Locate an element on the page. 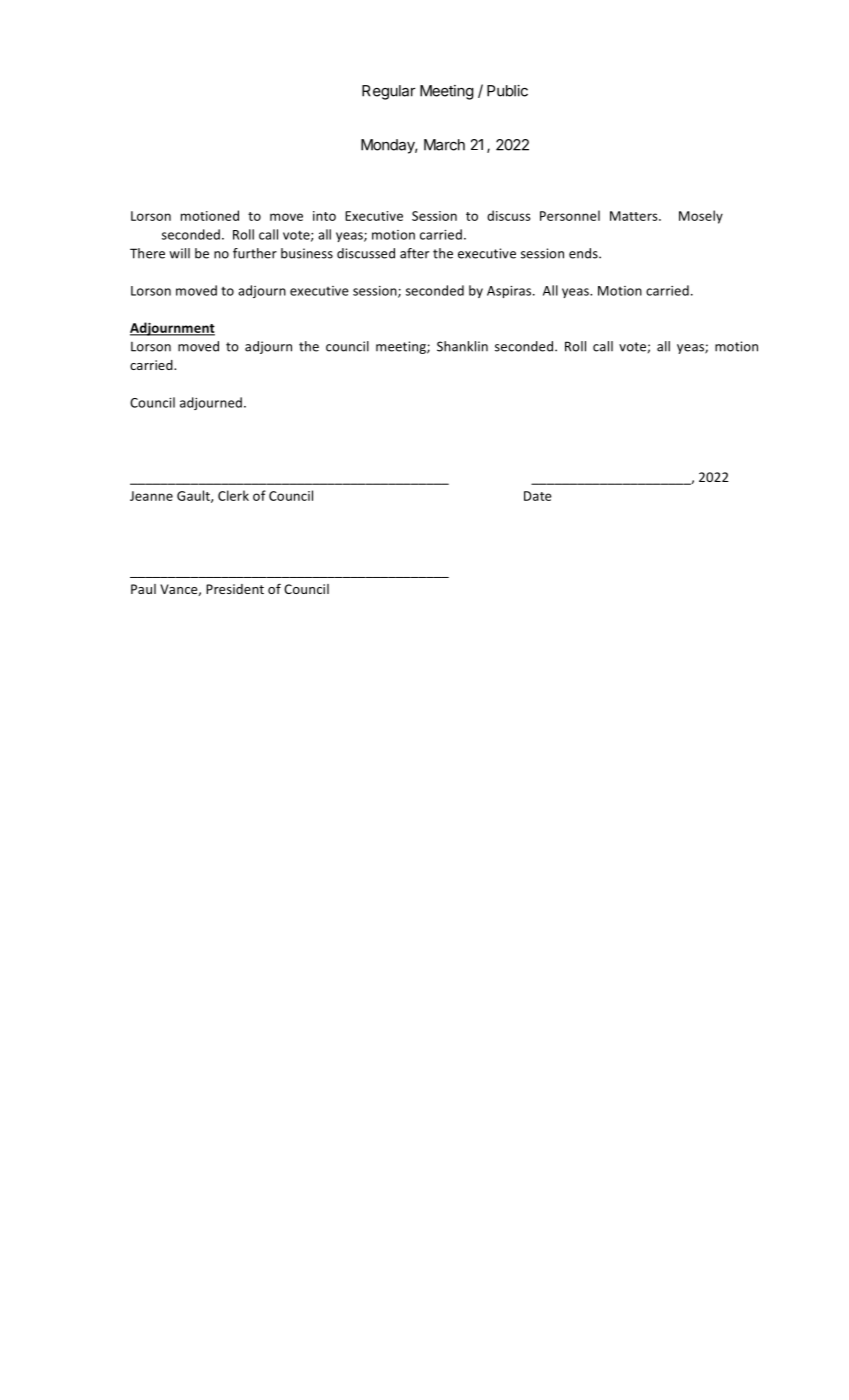 The width and height of the page is (849, 1400). will is located at coordinates (179, 253).
